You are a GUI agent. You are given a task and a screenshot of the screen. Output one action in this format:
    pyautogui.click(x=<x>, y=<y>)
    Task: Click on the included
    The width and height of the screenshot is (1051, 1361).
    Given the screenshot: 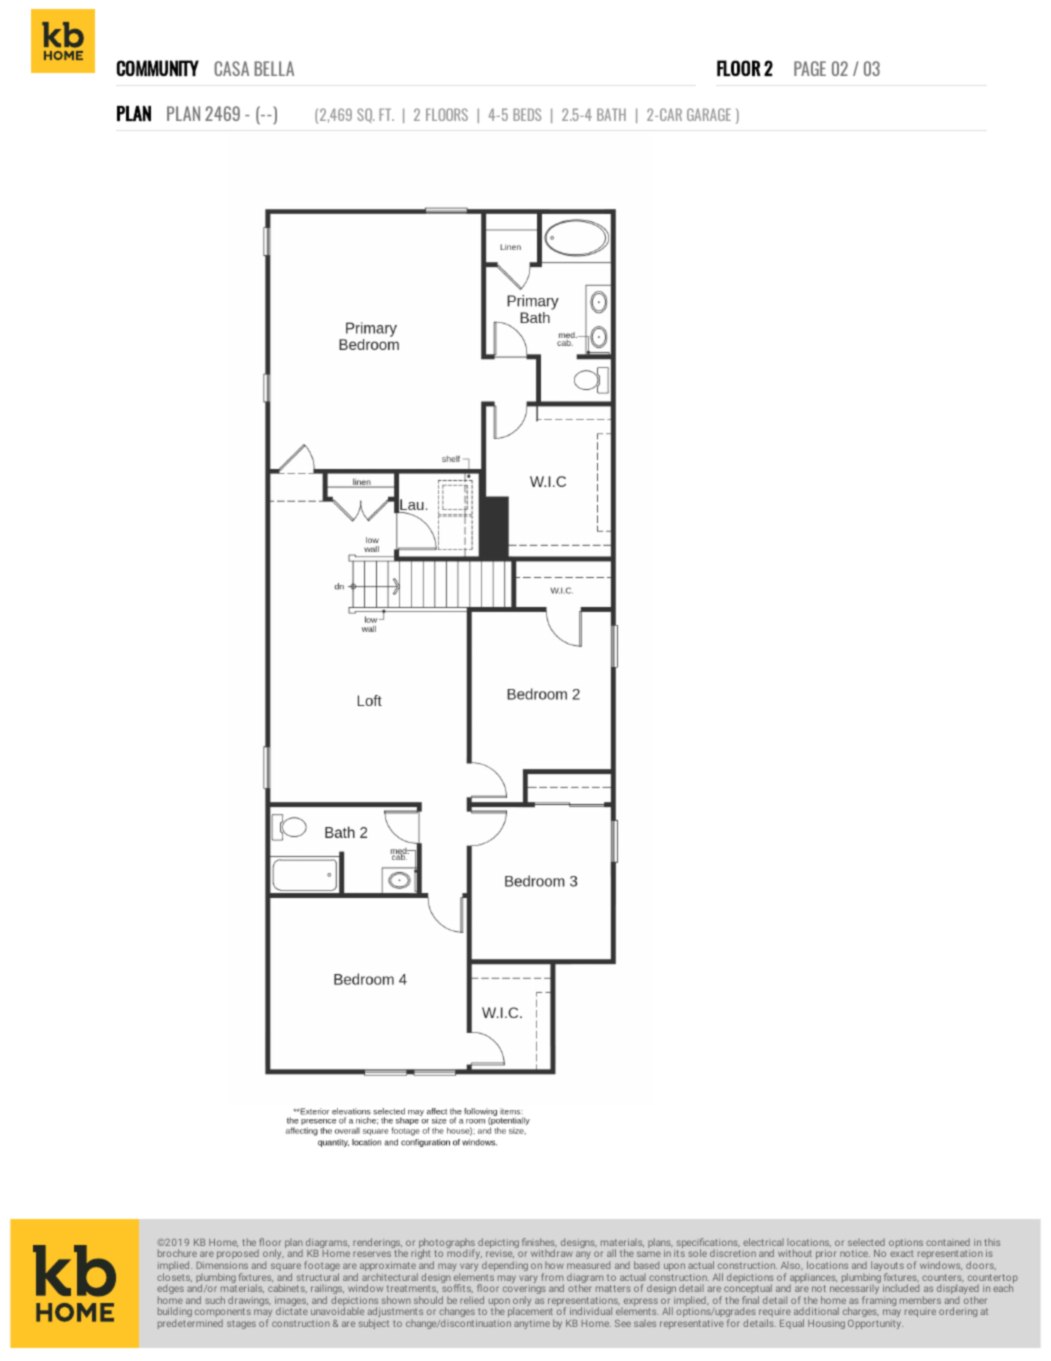 What is the action you would take?
    pyautogui.click(x=901, y=1288)
